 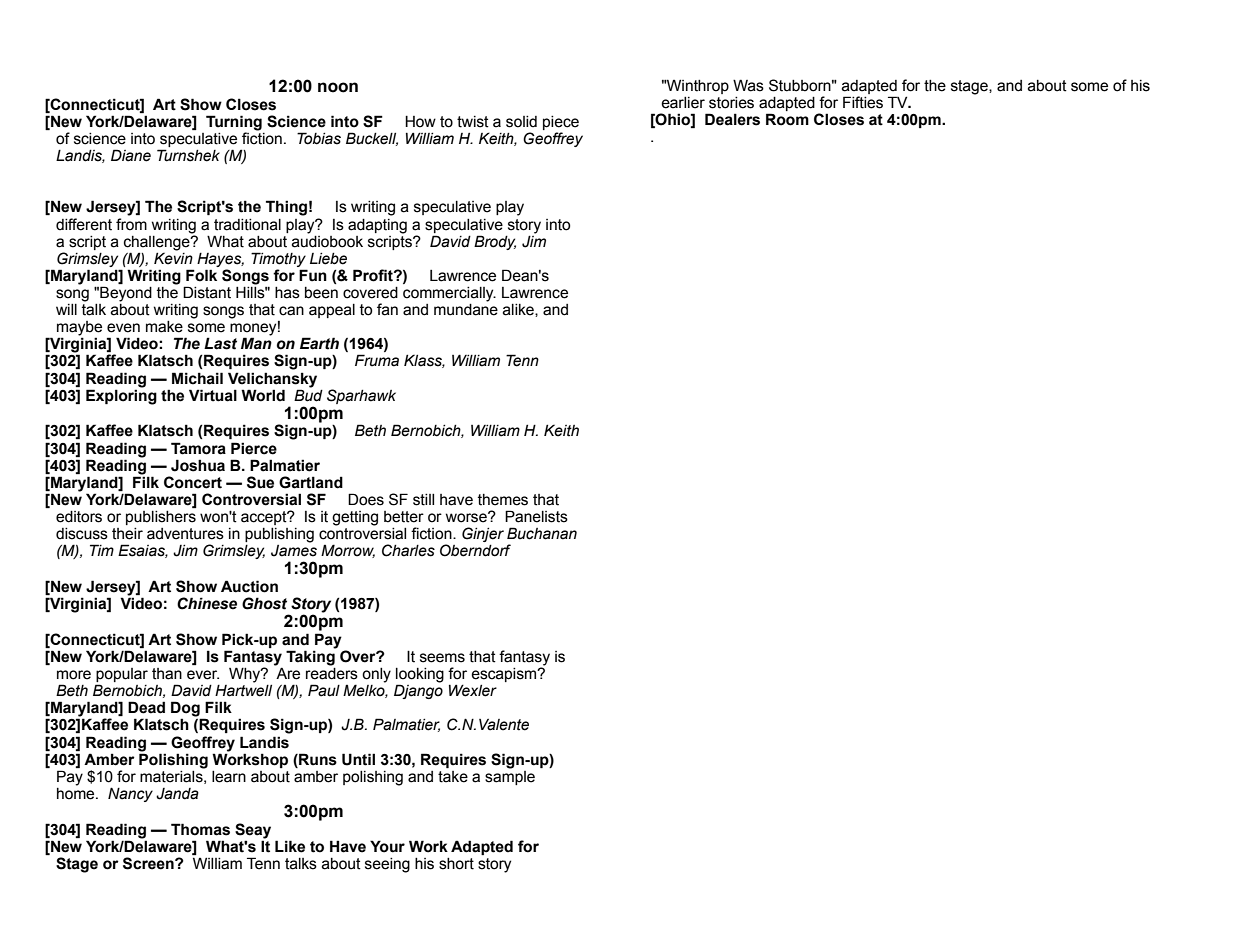 I want to click on Charles, so click(x=408, y=550).
